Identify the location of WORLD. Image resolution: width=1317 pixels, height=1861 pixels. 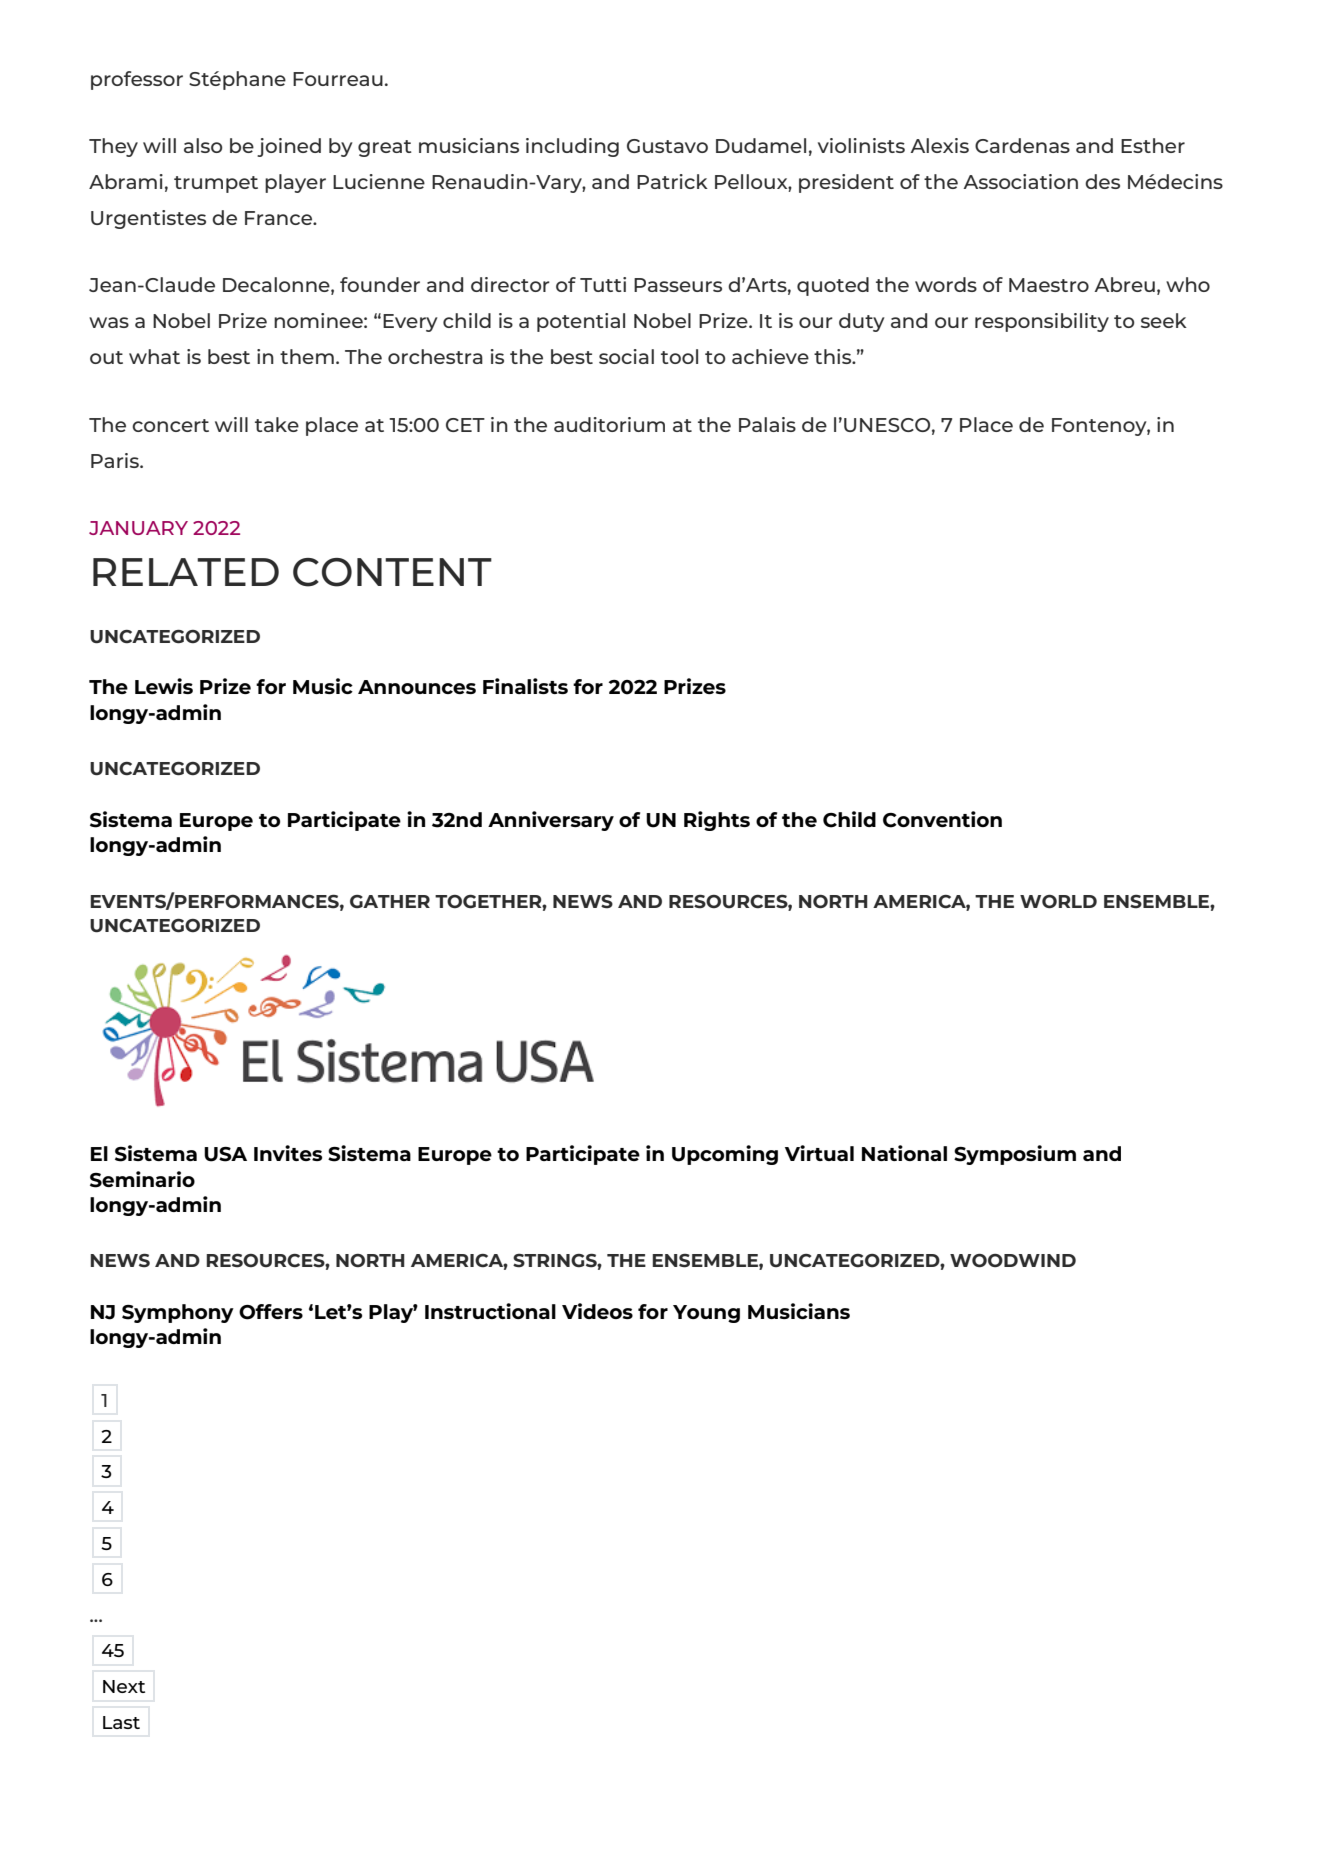
(1058, 902).
